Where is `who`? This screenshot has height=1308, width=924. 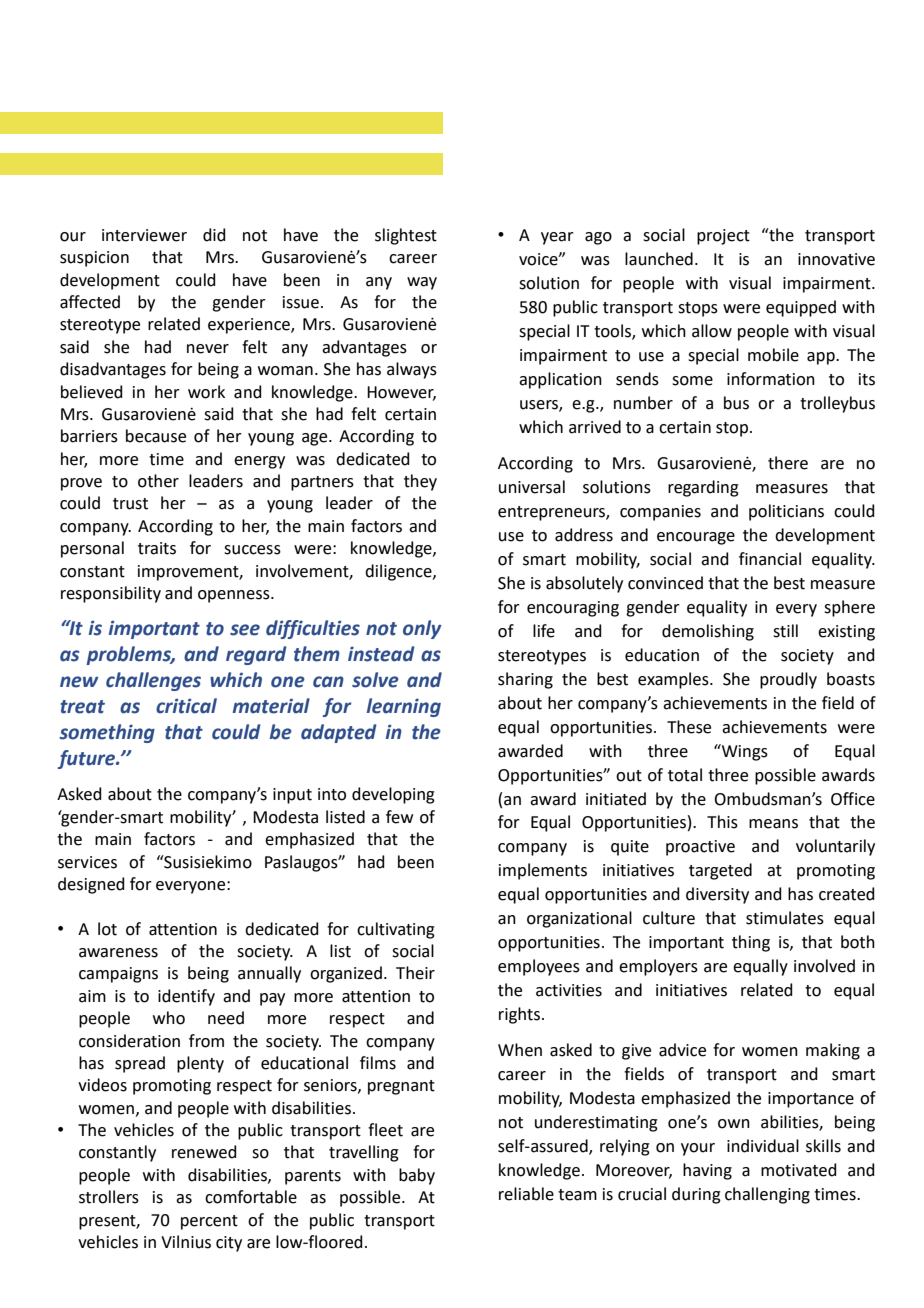
who is located at coordinates (169, 1018).
